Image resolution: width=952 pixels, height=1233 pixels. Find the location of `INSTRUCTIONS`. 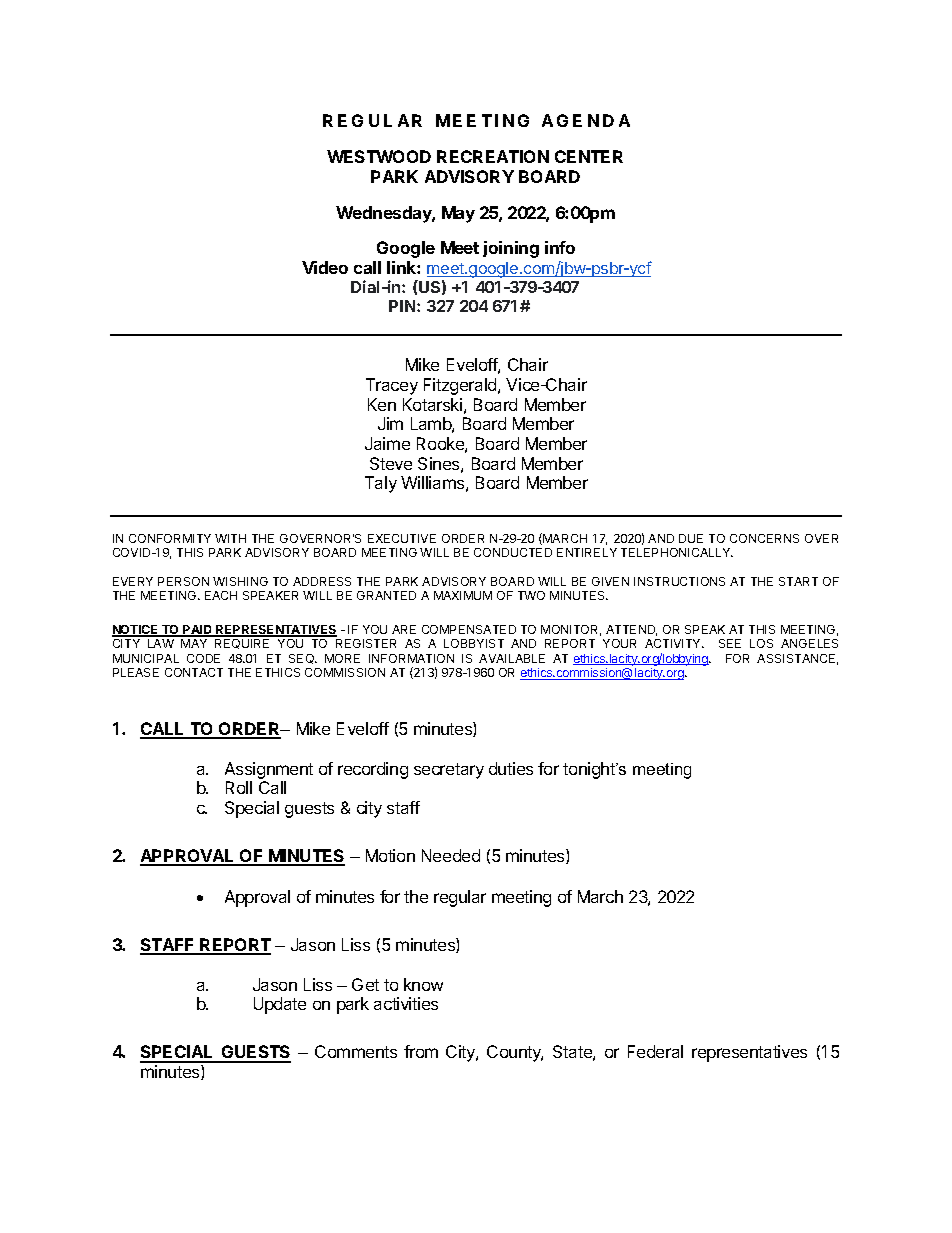

INSTRUCTIONS is located at coordinates (679, 581).
